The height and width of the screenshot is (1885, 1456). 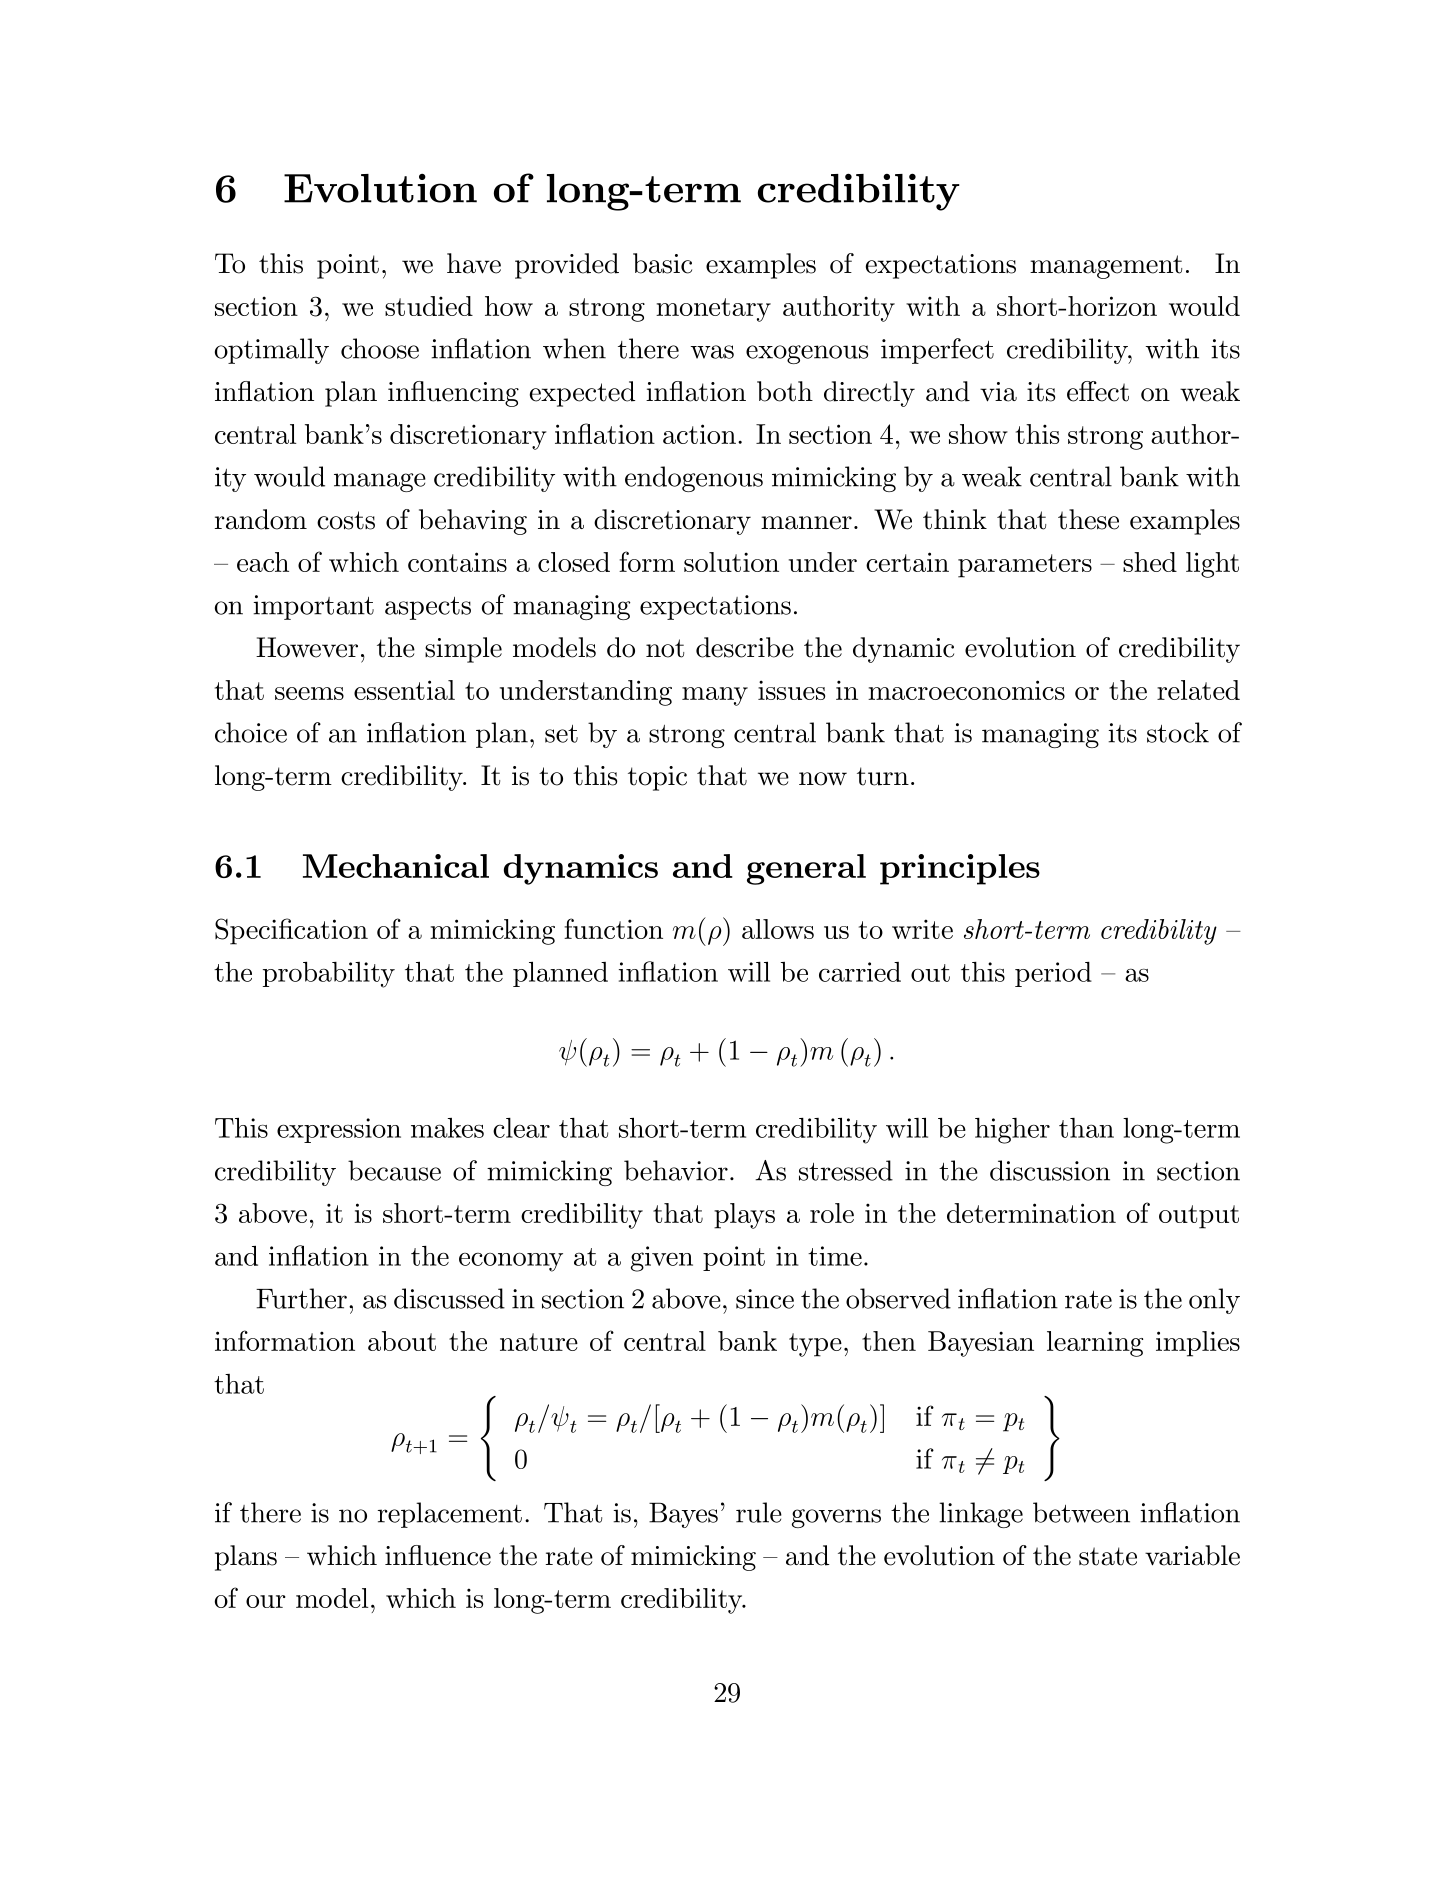 What do you see at coordinates (715, 696) in the screenshot?
I see `many` at bounding box center [715, 696].
